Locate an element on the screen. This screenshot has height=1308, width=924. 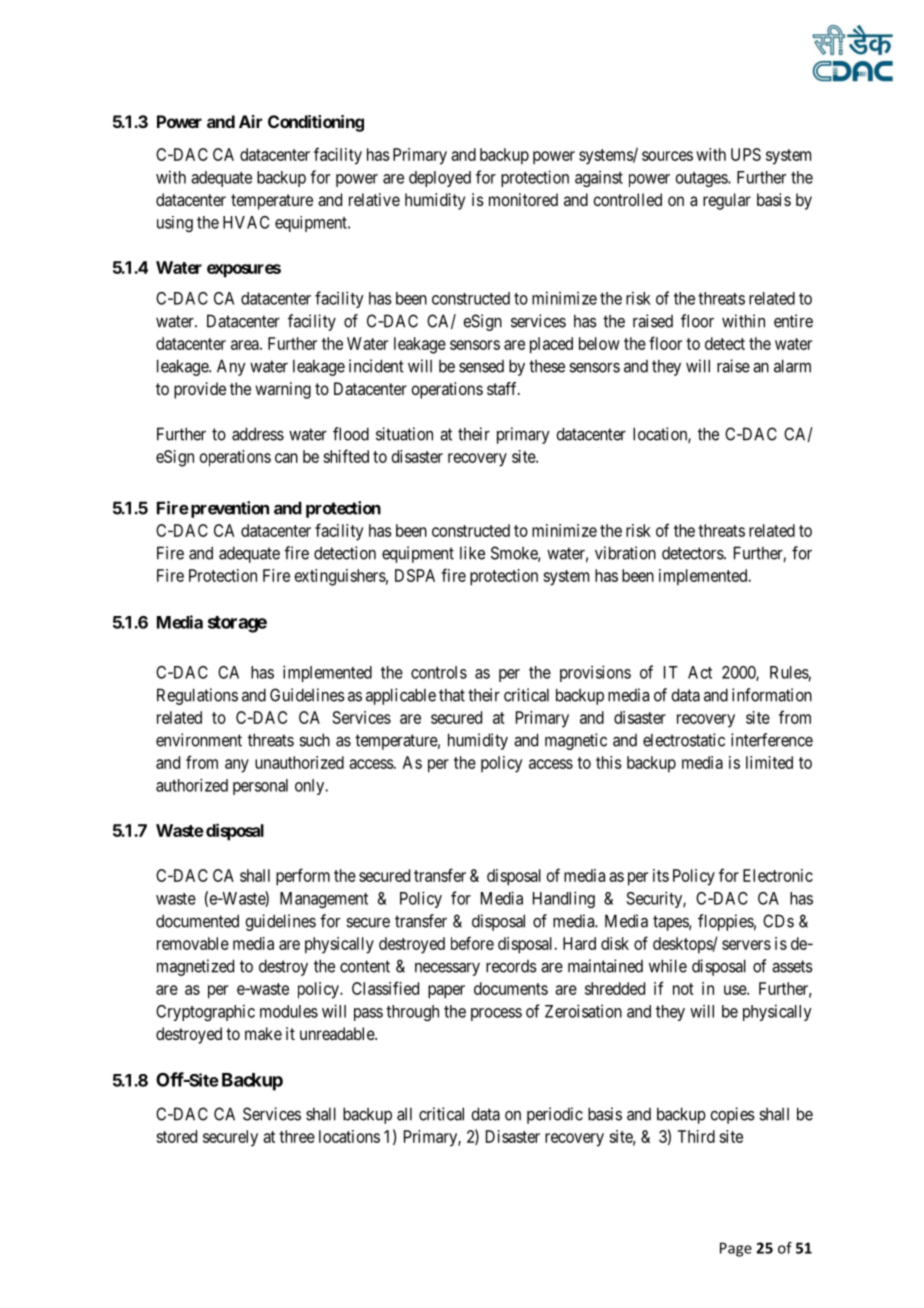
staff is located at coordinates (503, 388).
